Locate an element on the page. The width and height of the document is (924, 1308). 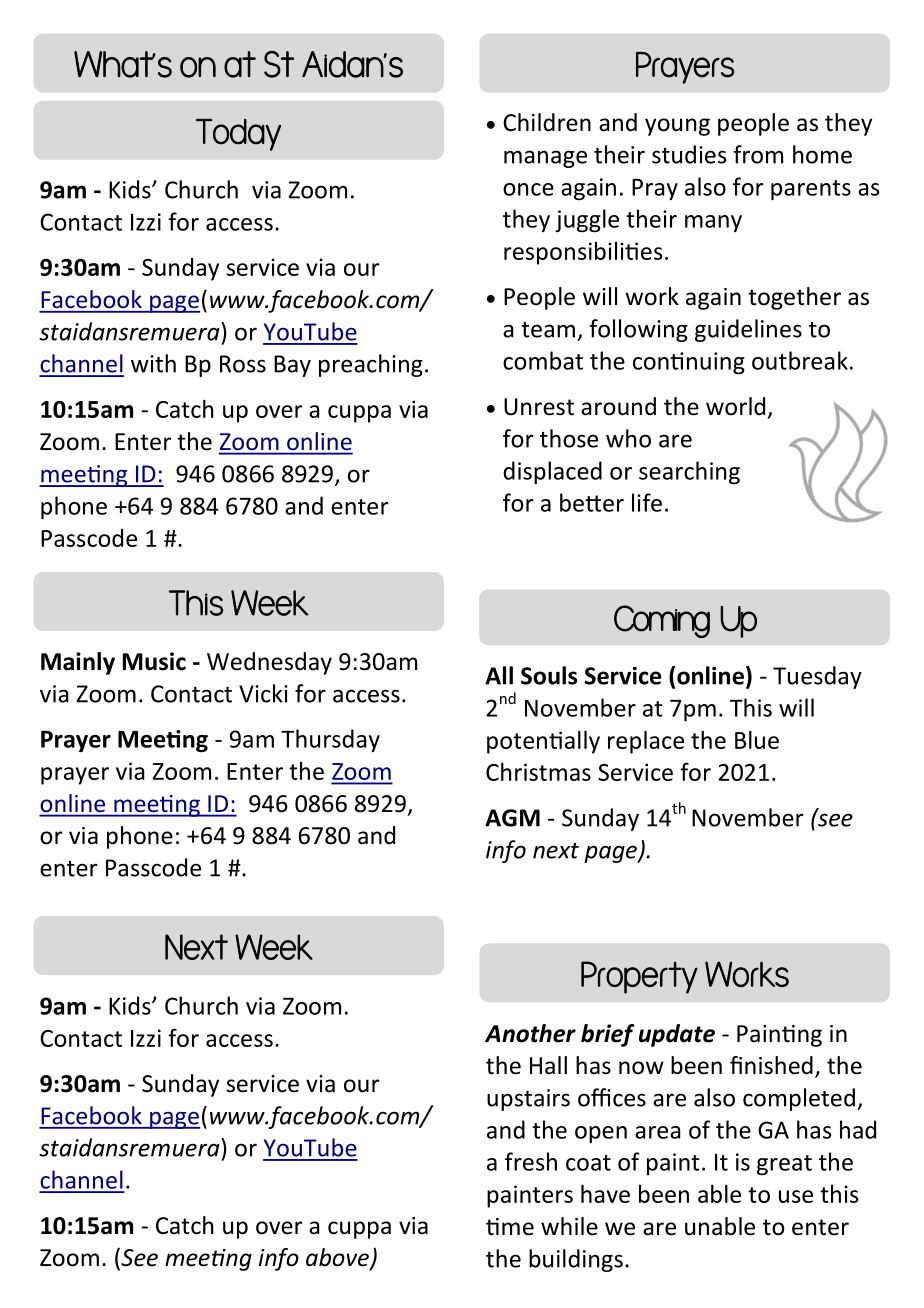
Souls is located at coordinates (549, 675).
